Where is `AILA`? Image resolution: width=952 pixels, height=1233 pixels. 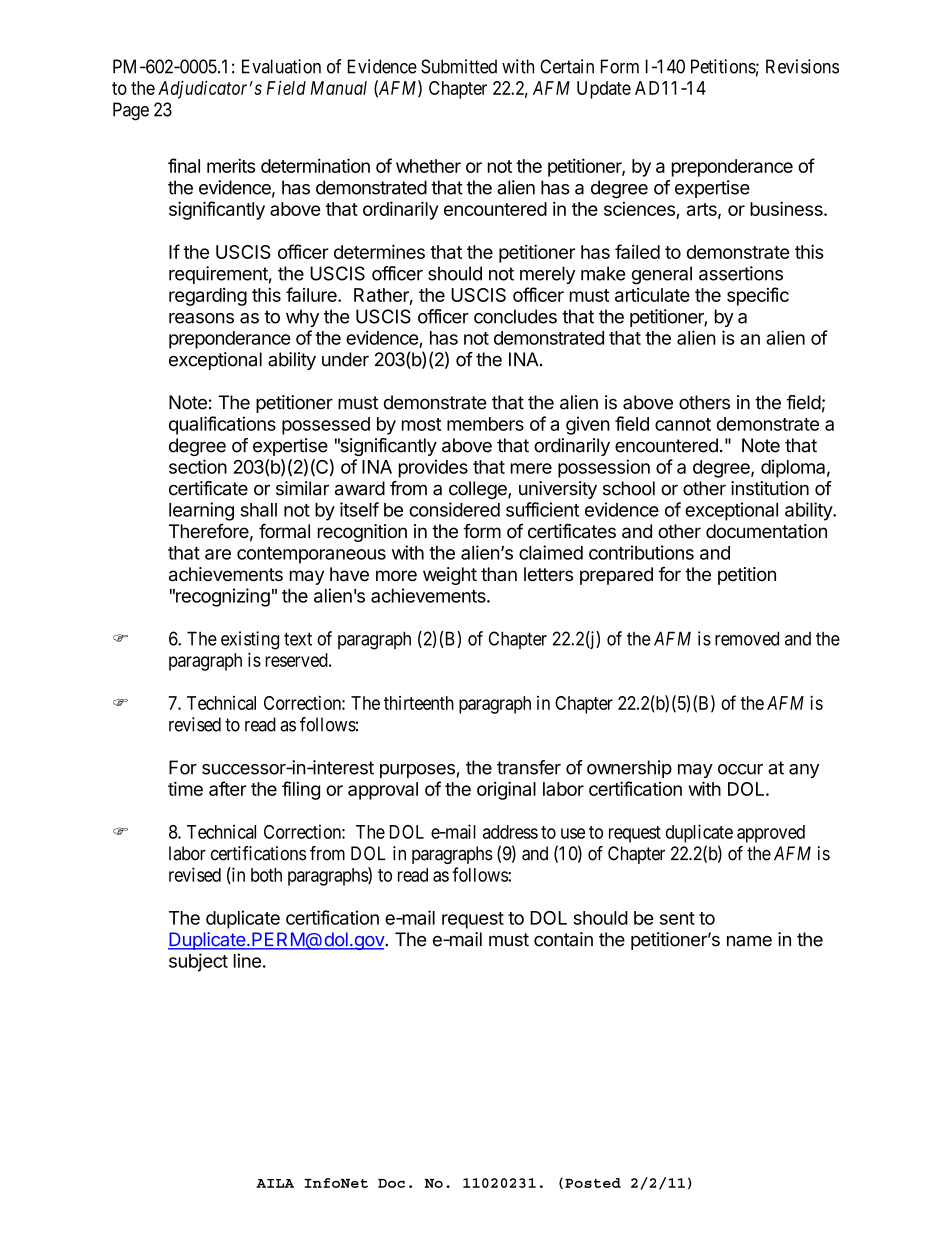
AILA is located at coordinates (275, 1183).
